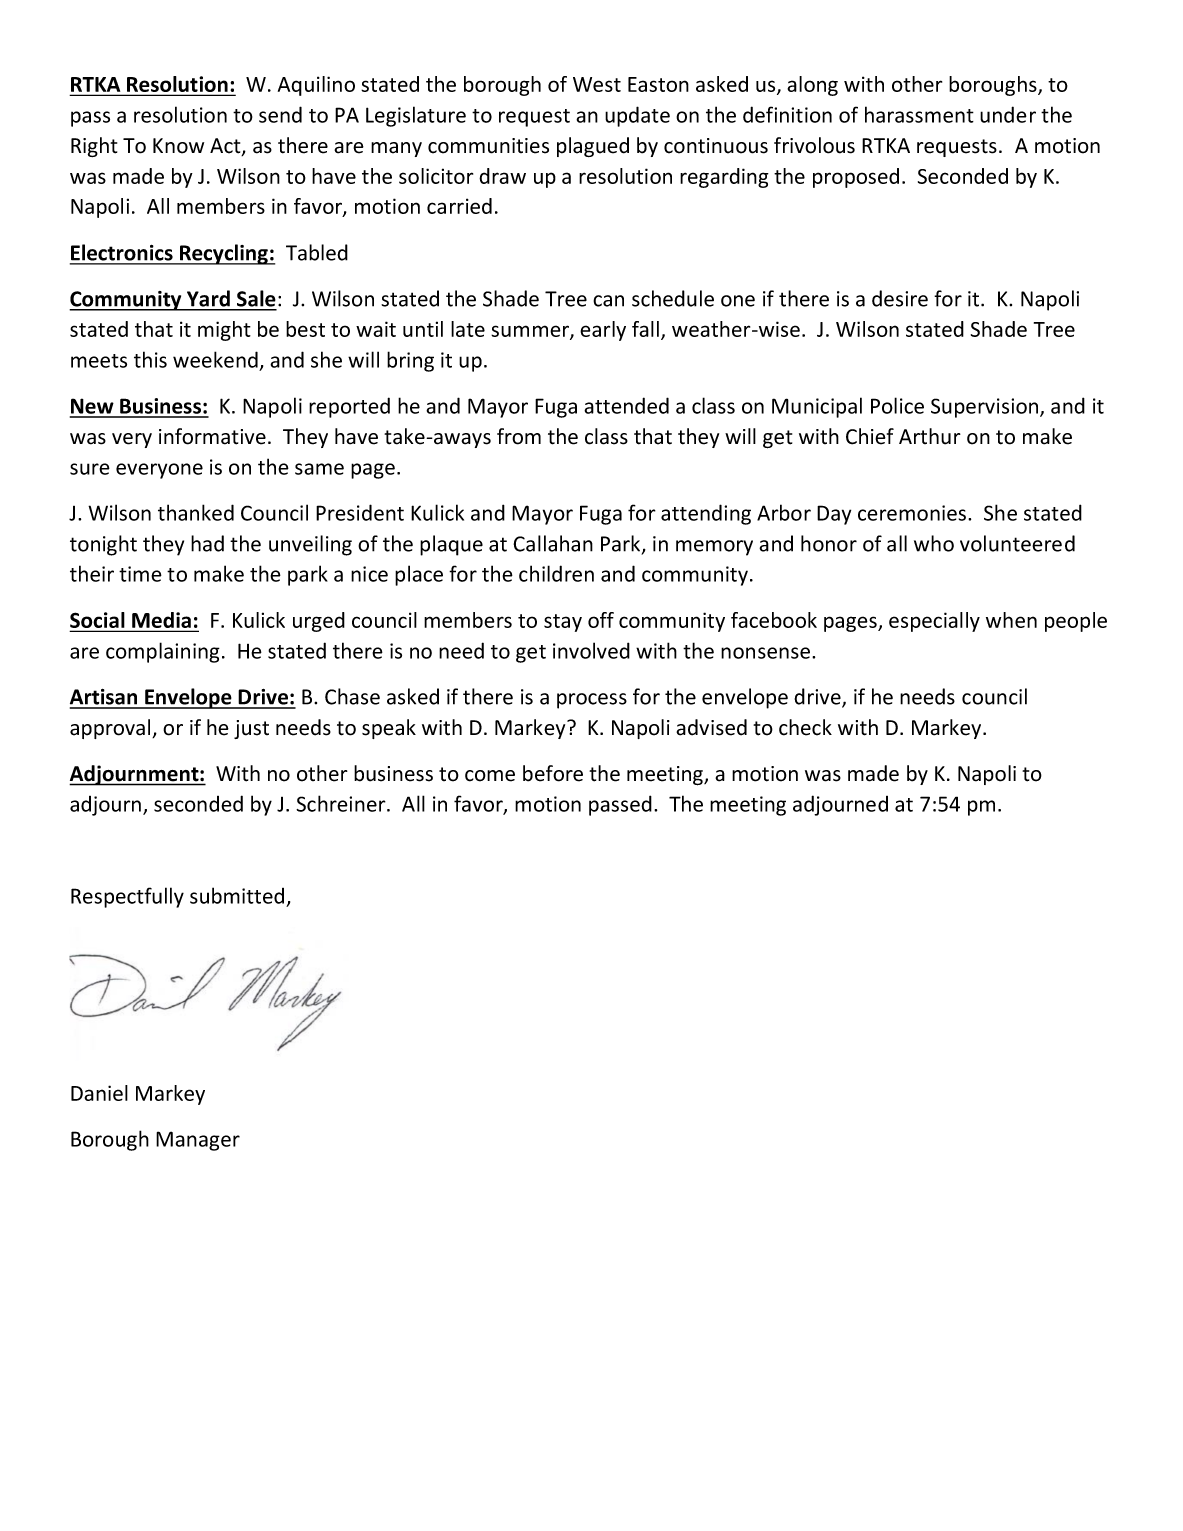 This image has width=1183, height=1531. What do you see at coordinates (226, 147) in the image?
I see `Act` at bounding box center [226, 147].
